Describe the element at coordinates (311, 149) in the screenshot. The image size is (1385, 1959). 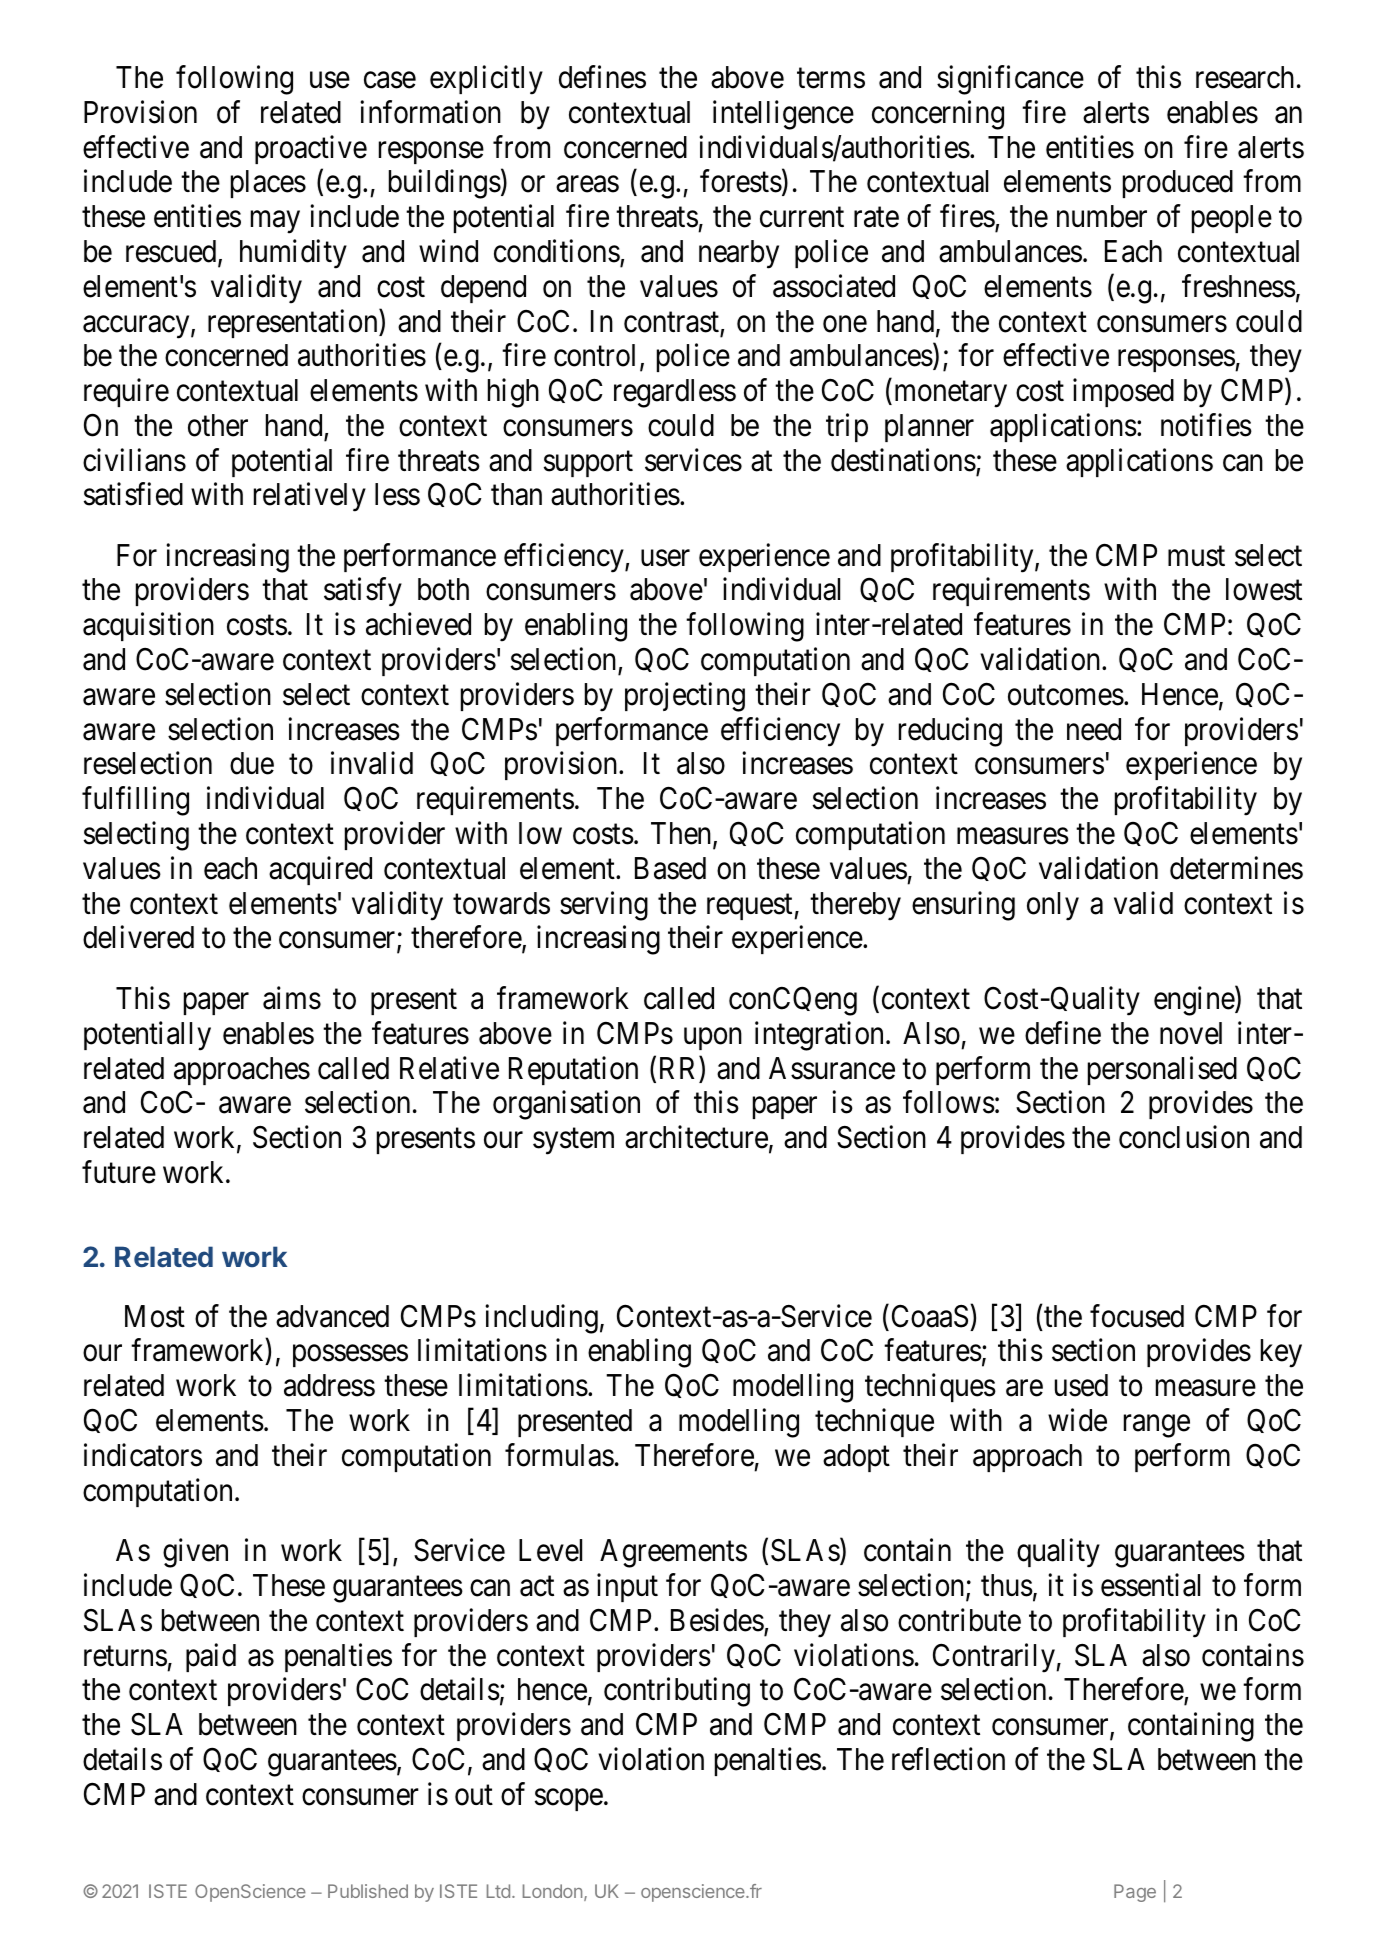
I see `proactive` at that location.
